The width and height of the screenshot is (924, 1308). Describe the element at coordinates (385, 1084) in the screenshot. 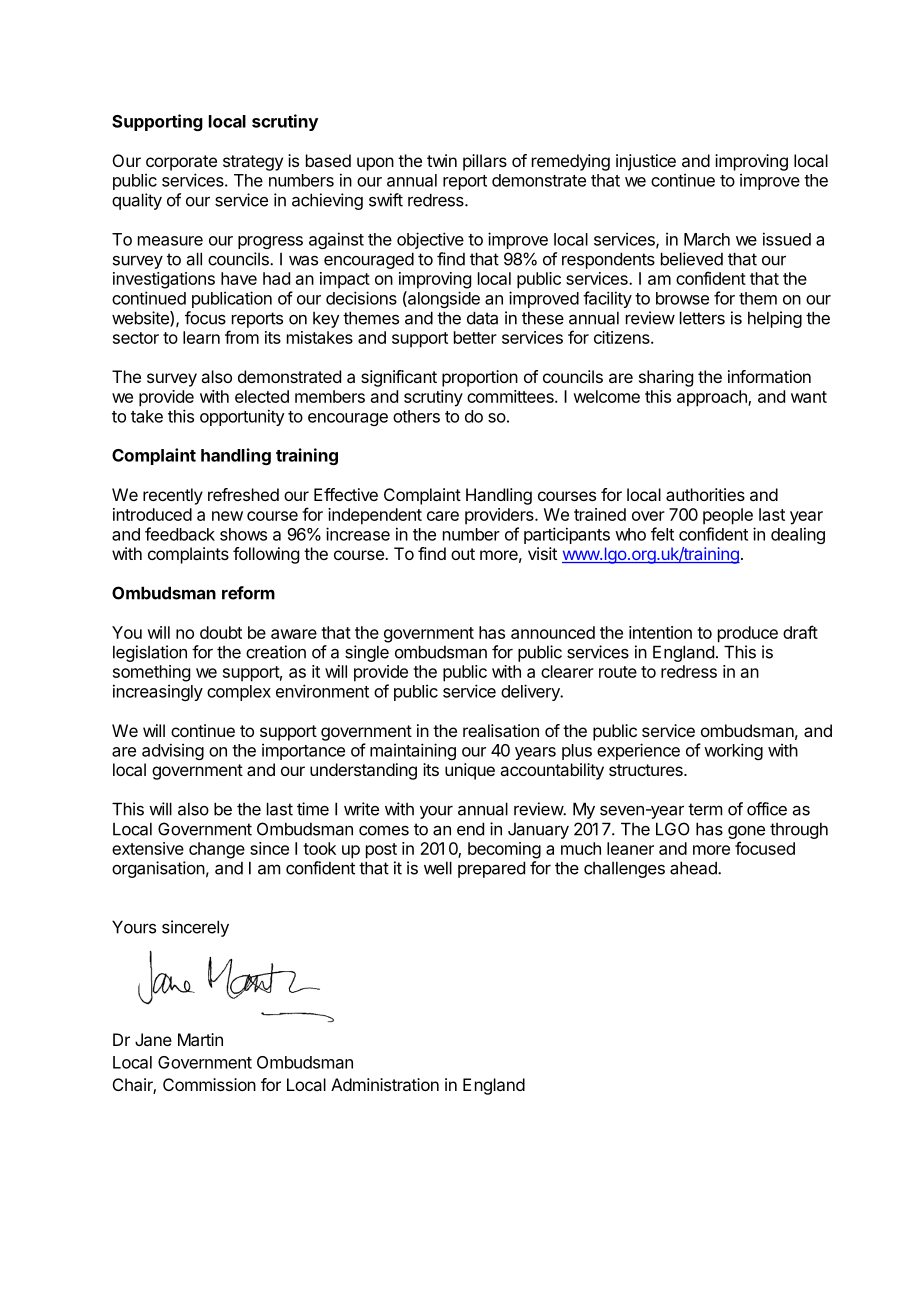

I see `Administration` at that location.
